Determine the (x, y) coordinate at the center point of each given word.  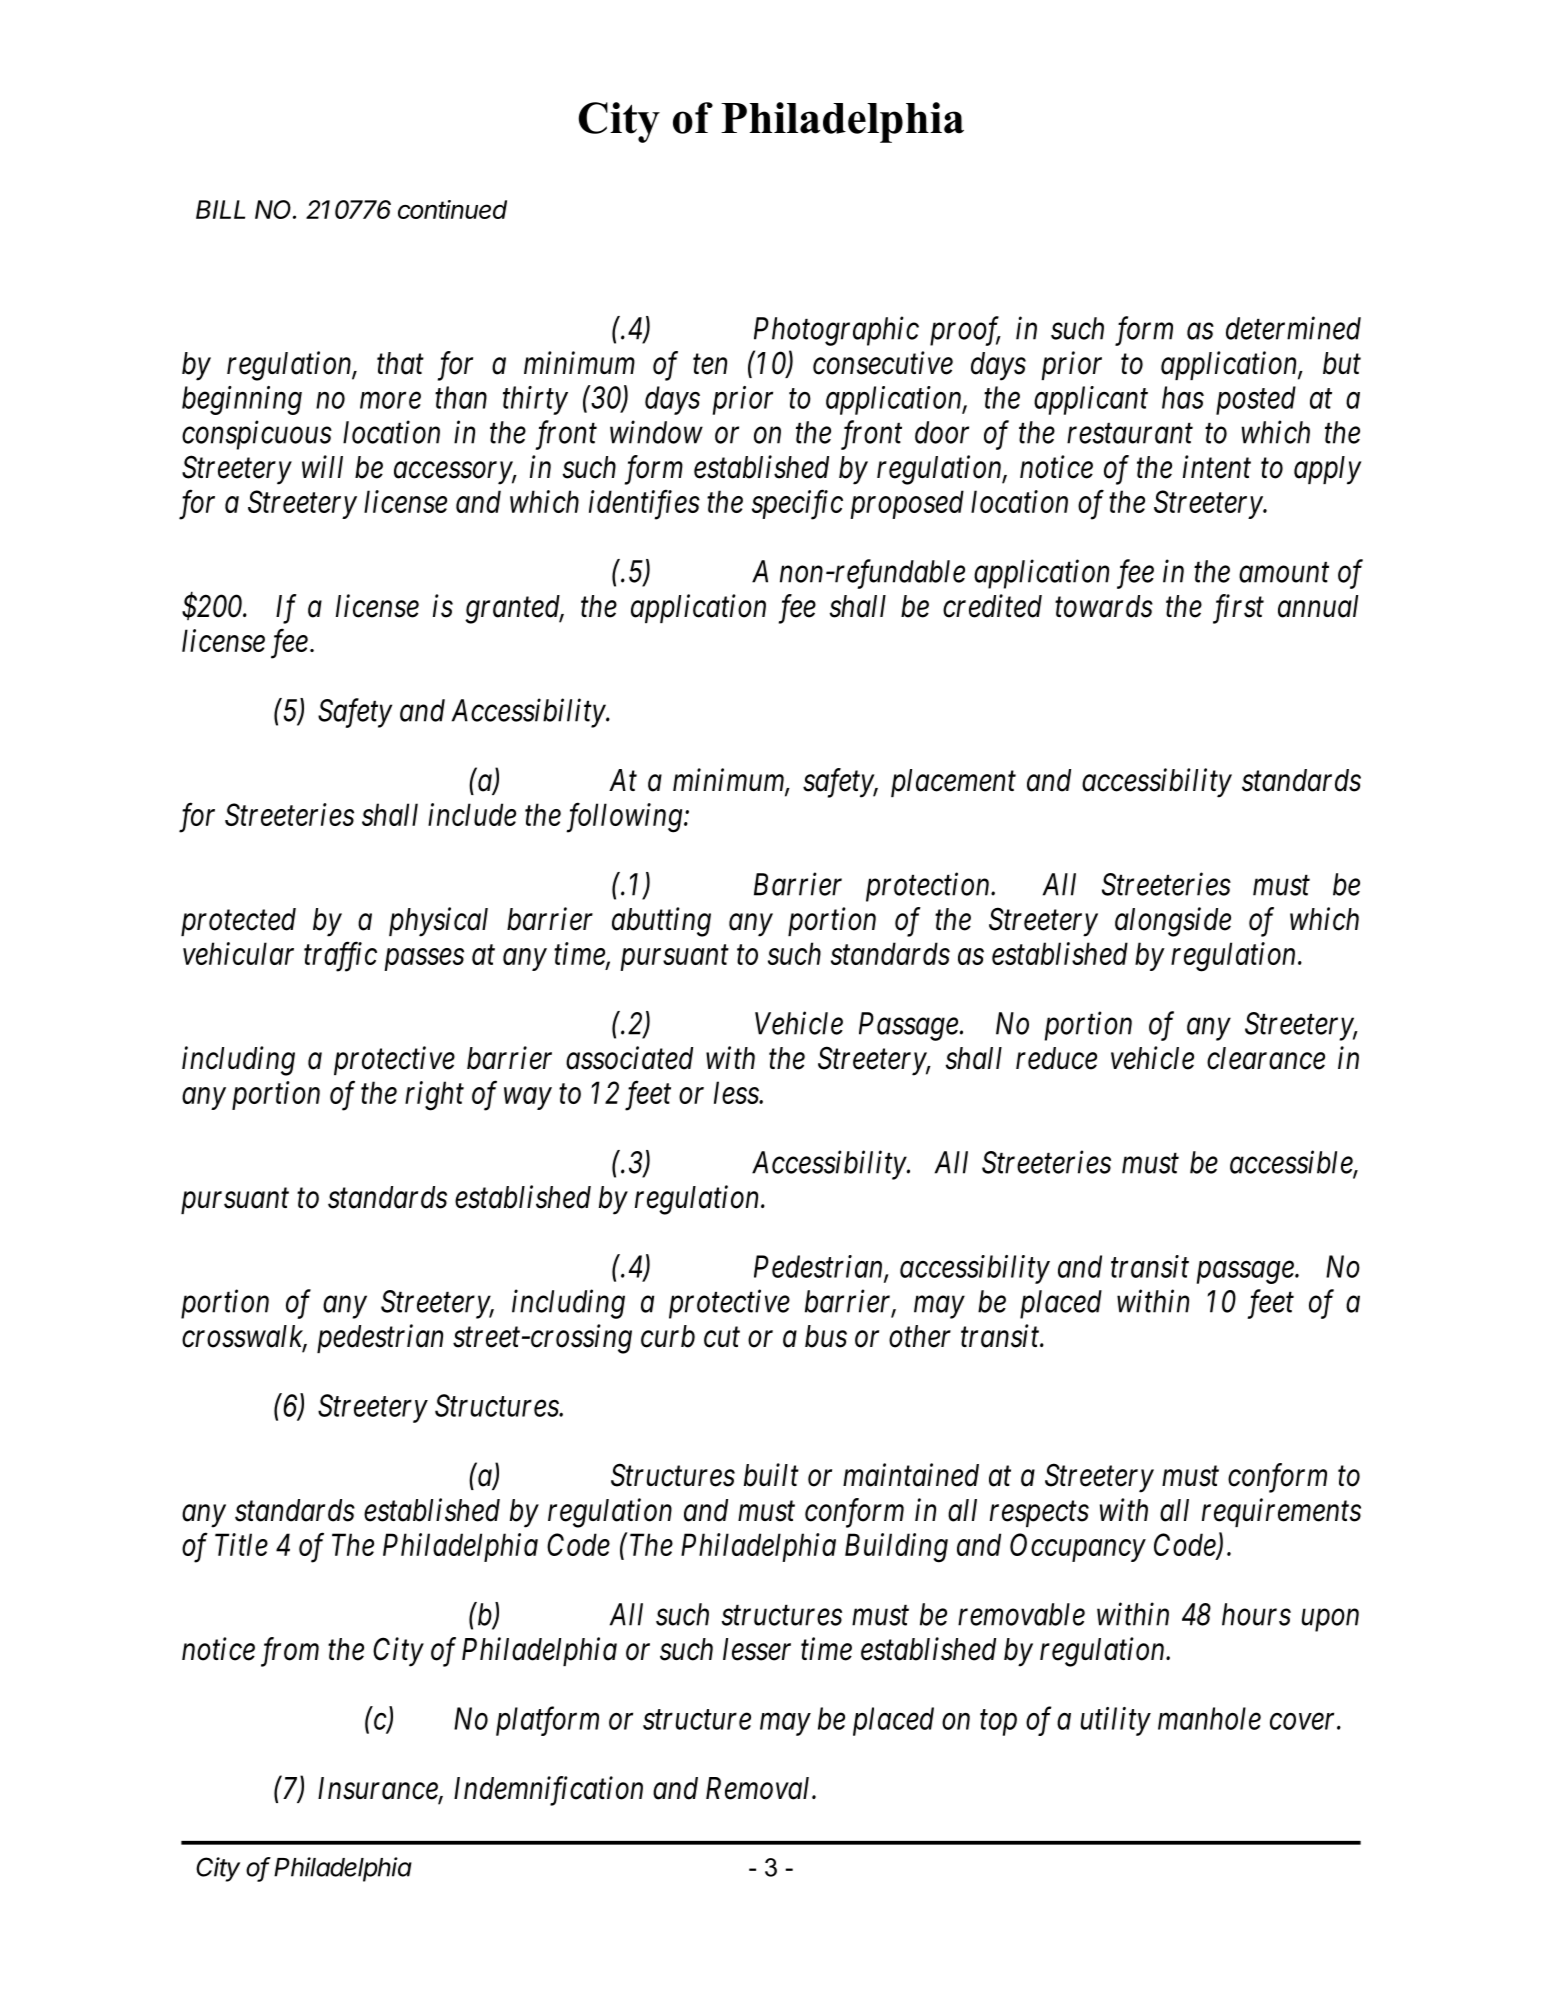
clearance (1266, 1058)
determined (1293, 328)
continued (452, 209)
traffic (340, 957)
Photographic (836, 331)
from (290, 1652)
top (998, 1723)
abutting (661, 922)
